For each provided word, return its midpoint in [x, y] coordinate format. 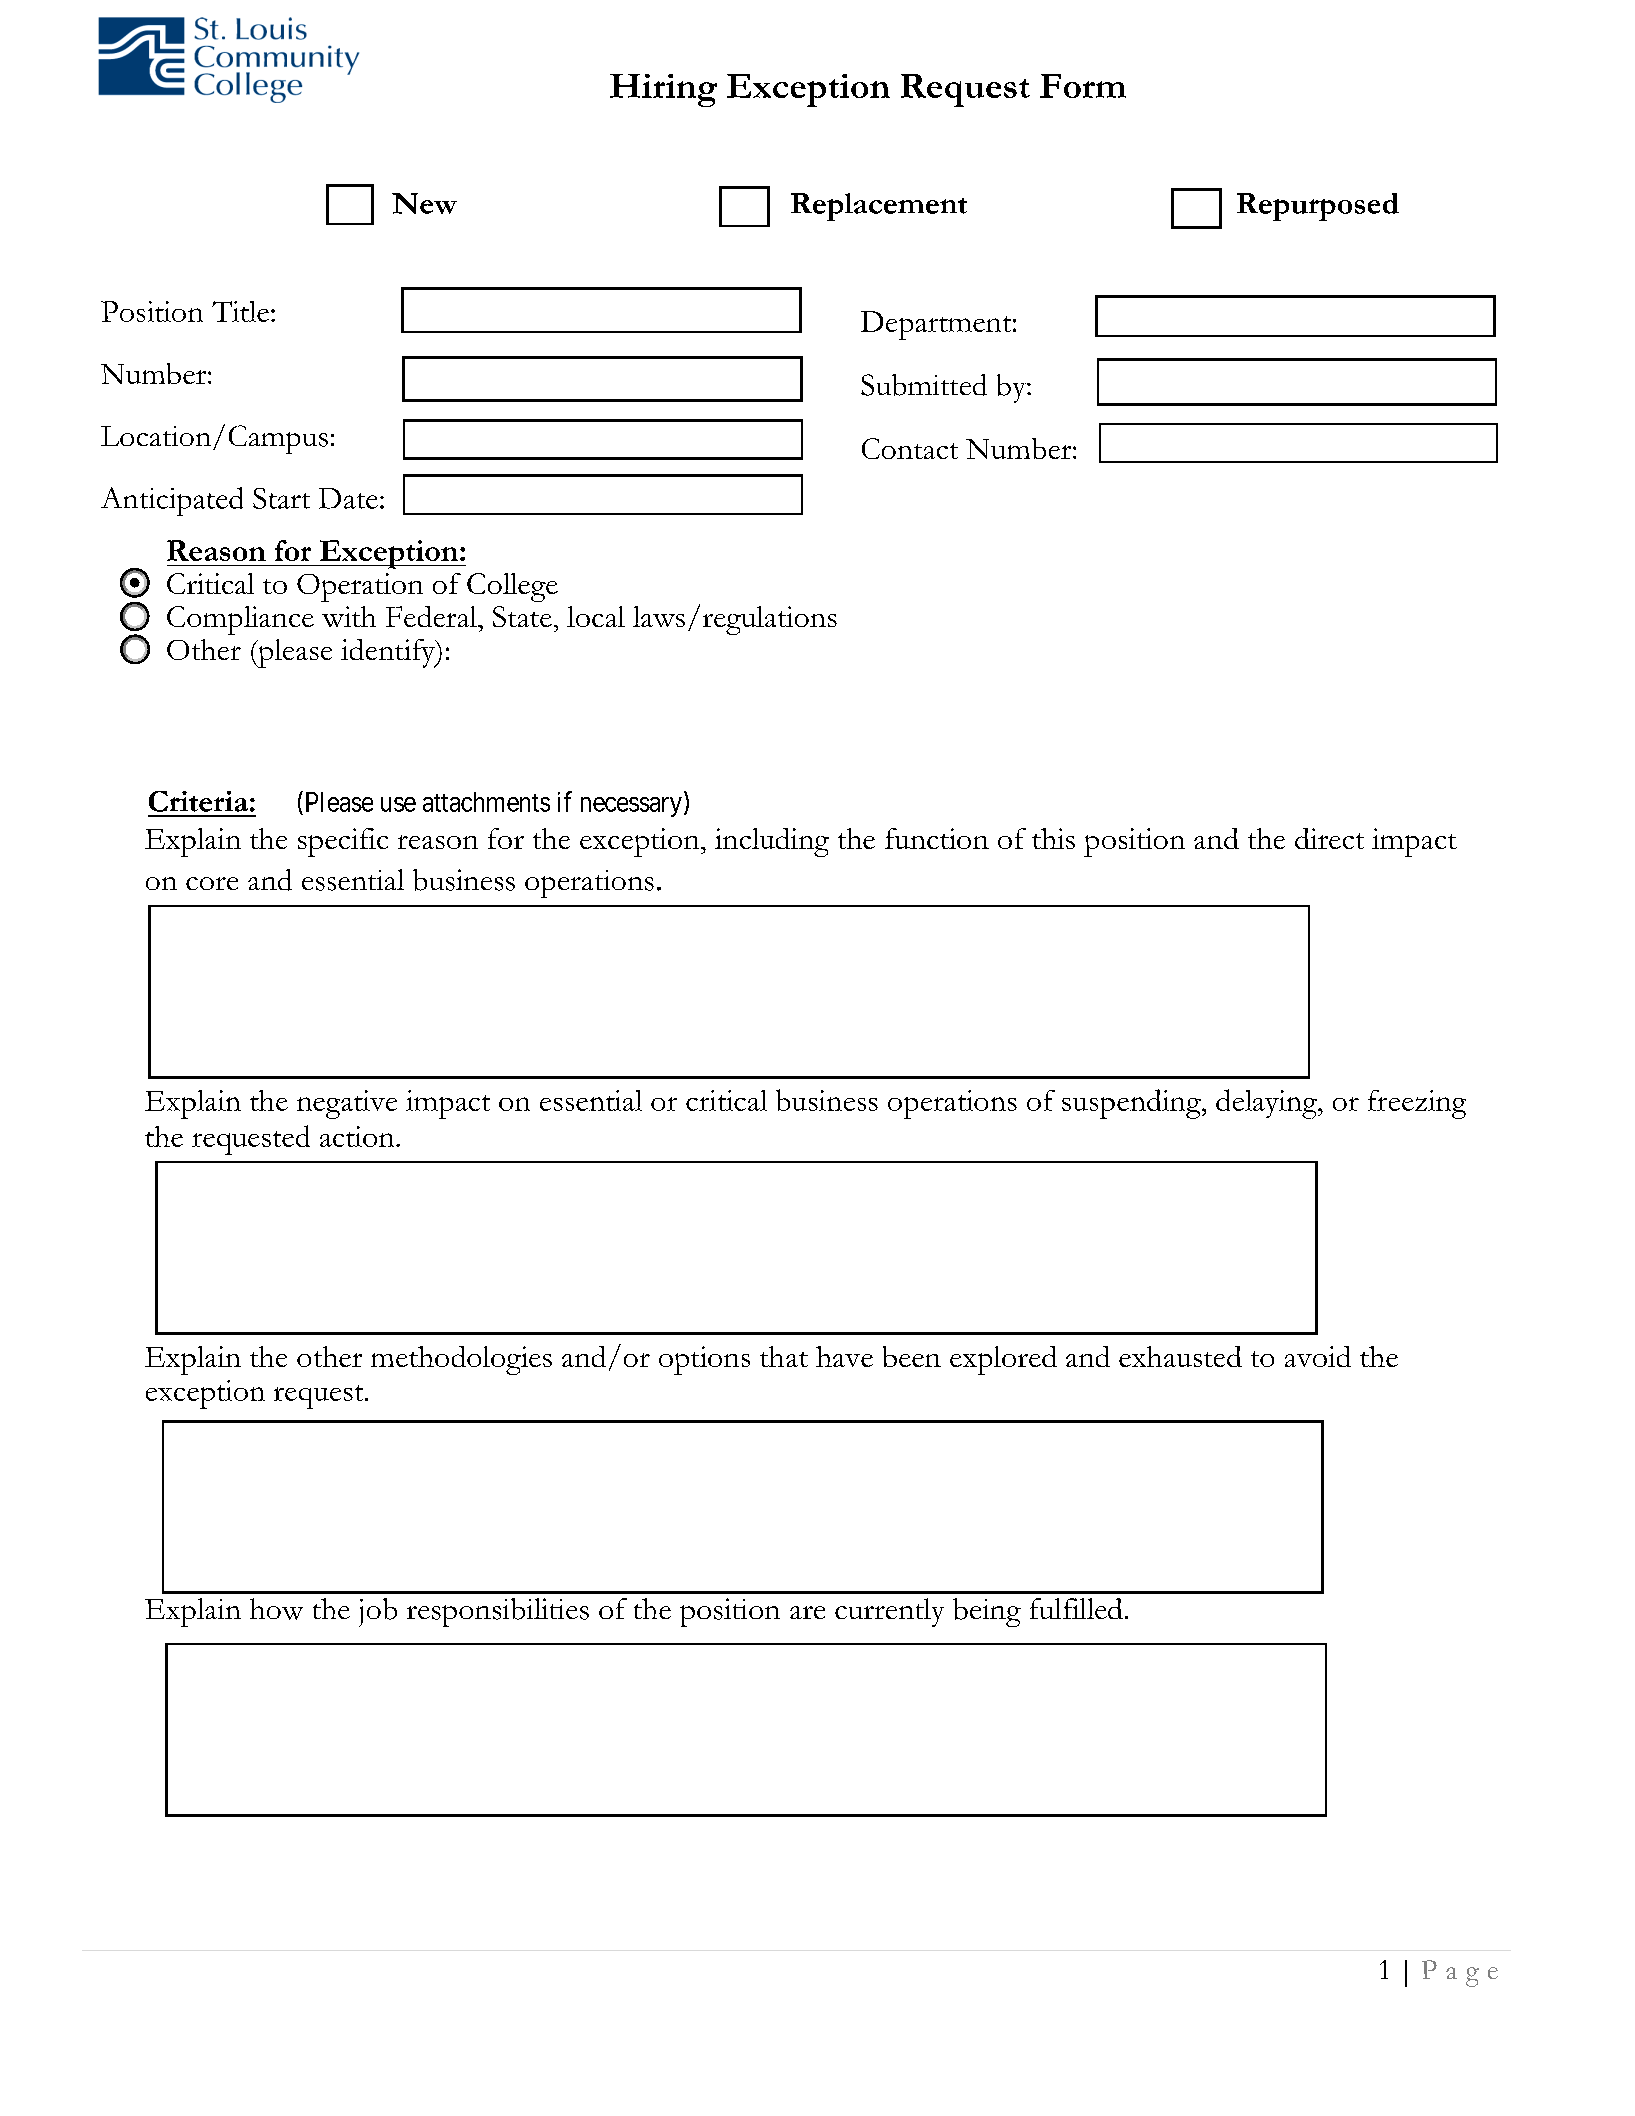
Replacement [879, 207]
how [276, 1609]
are [807, 1612]
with [349, 616]
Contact [910, 448]
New [424, 203]
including [772, 842]
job [378, 1612]
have [844, 1356]
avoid [1318, 1356]
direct [1329, 838]
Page [1460, 1973]
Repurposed [1318, 207]
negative [347, 1104]
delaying [1267, 1104]
